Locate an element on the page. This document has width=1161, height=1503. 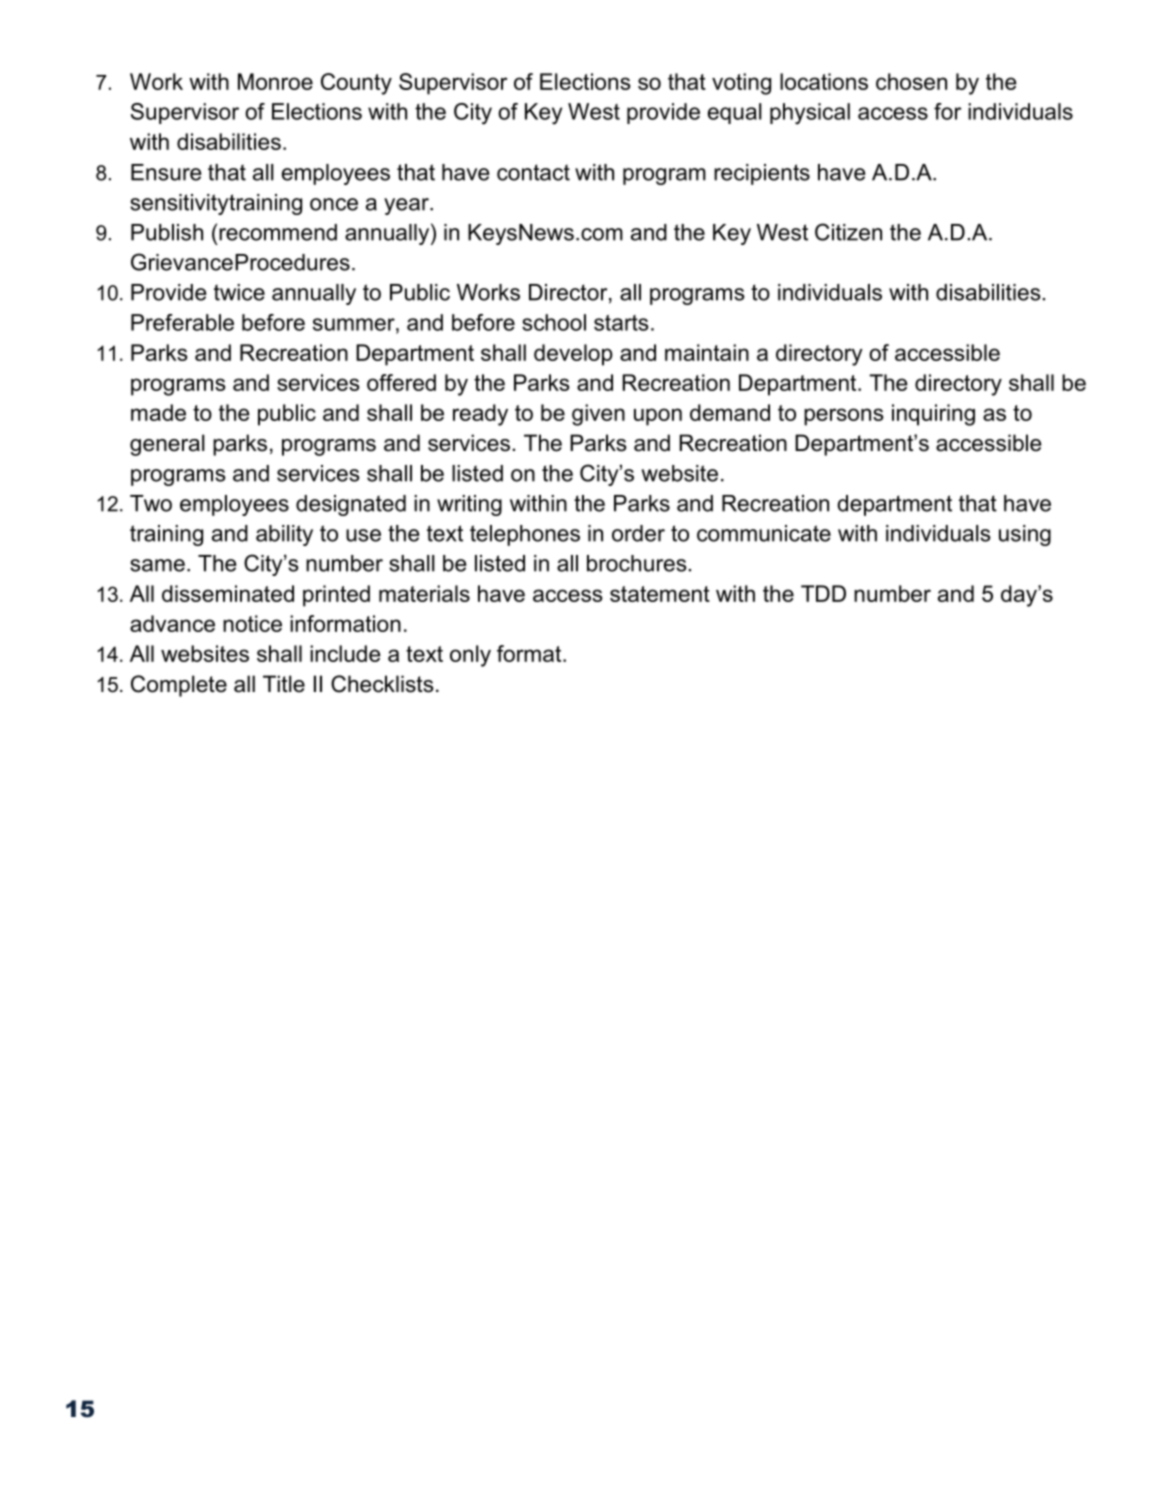
made is located at coordinates (158, 412).
